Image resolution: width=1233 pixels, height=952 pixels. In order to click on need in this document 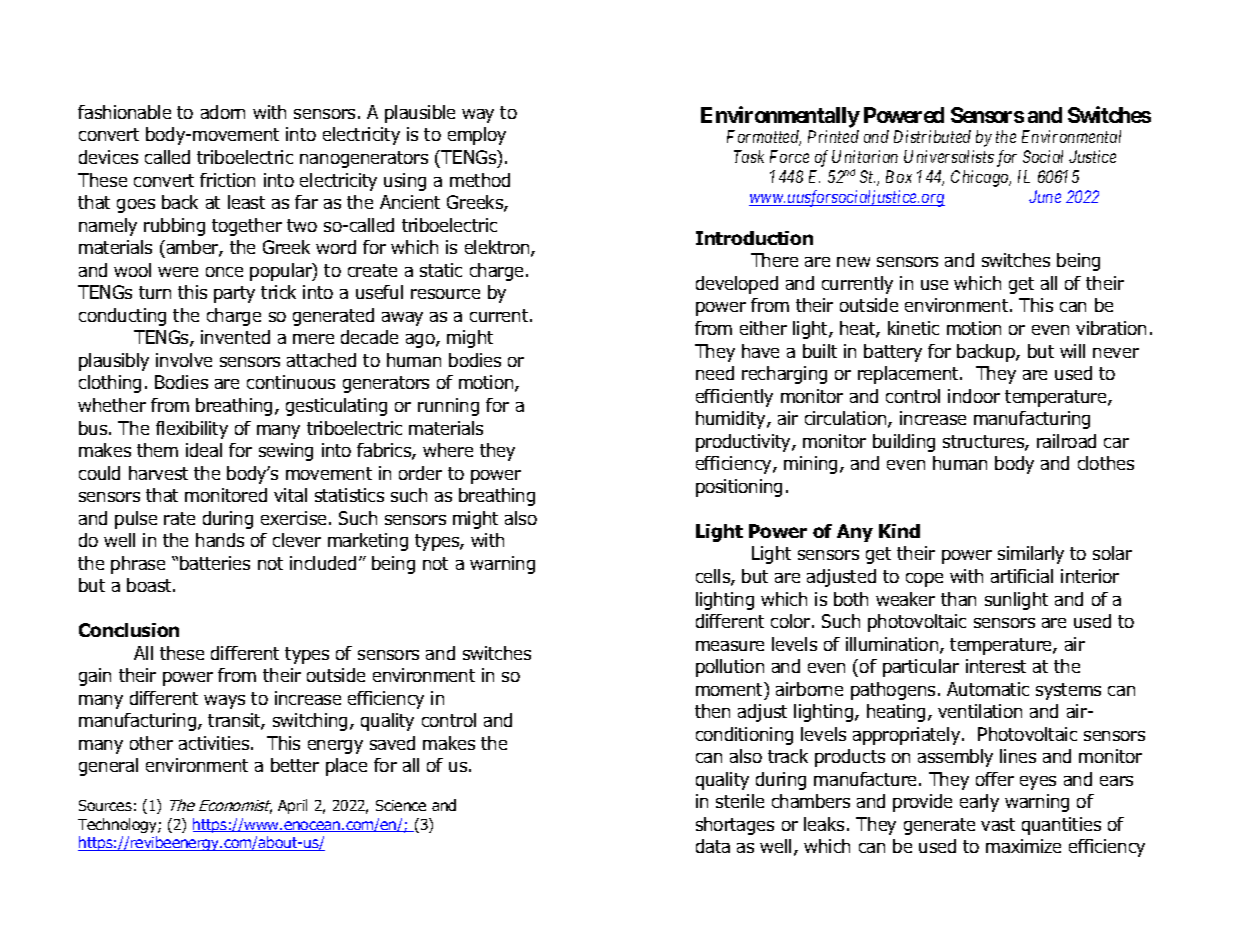, I will do `click(715, 373)`.
